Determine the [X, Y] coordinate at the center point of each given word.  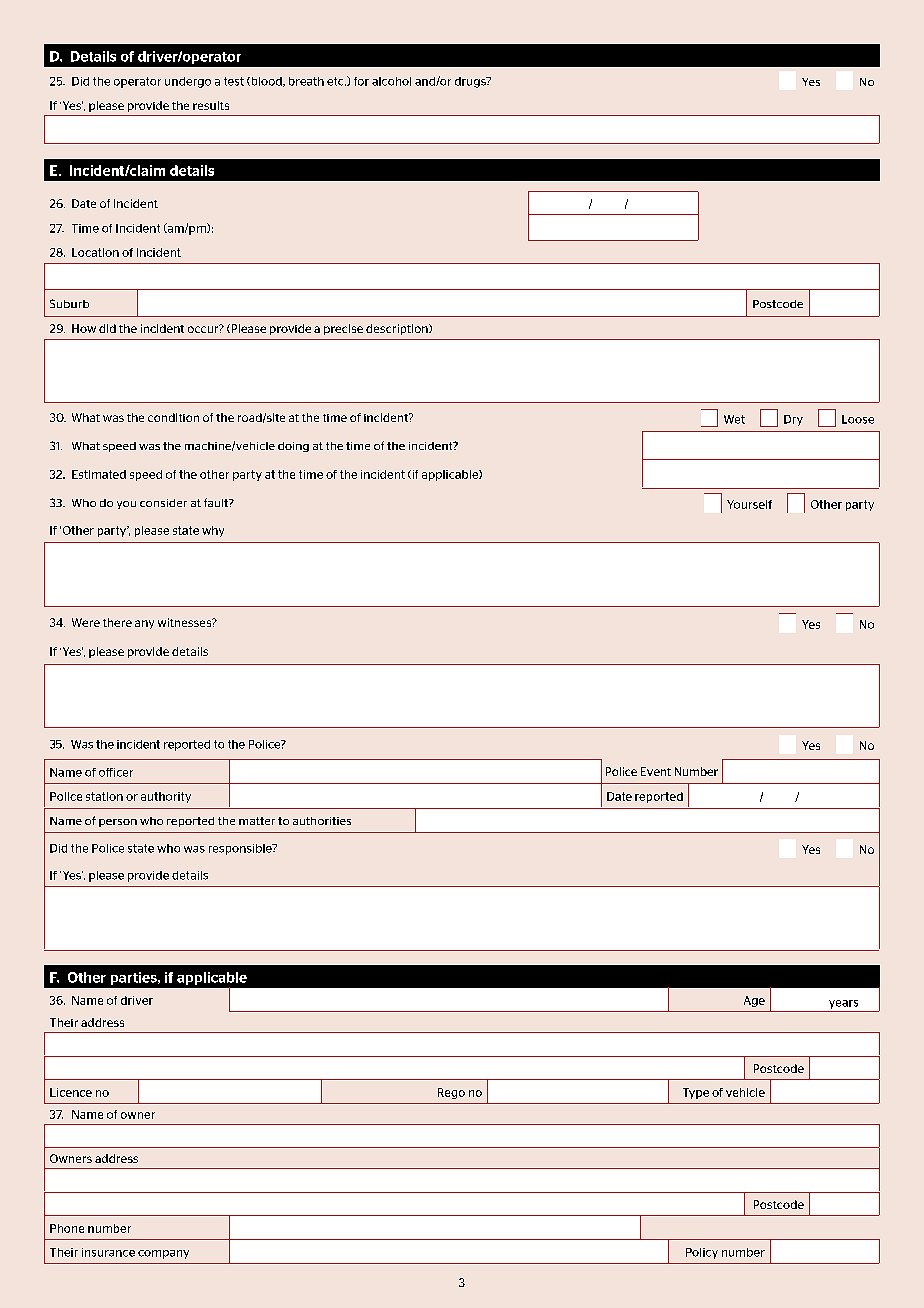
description [398, 329]
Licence [71, 1092]
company [163, 1254]
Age [754, 1001]
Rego [451, 1093]
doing [293, 447]
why [213, 531]
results [211, 105]
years [843, 1004]
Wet [734, 419]
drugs [471, 82]
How [84, 328]
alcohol [391, 81]
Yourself [749, 504]
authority [166, 797]
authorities [322, 821]
